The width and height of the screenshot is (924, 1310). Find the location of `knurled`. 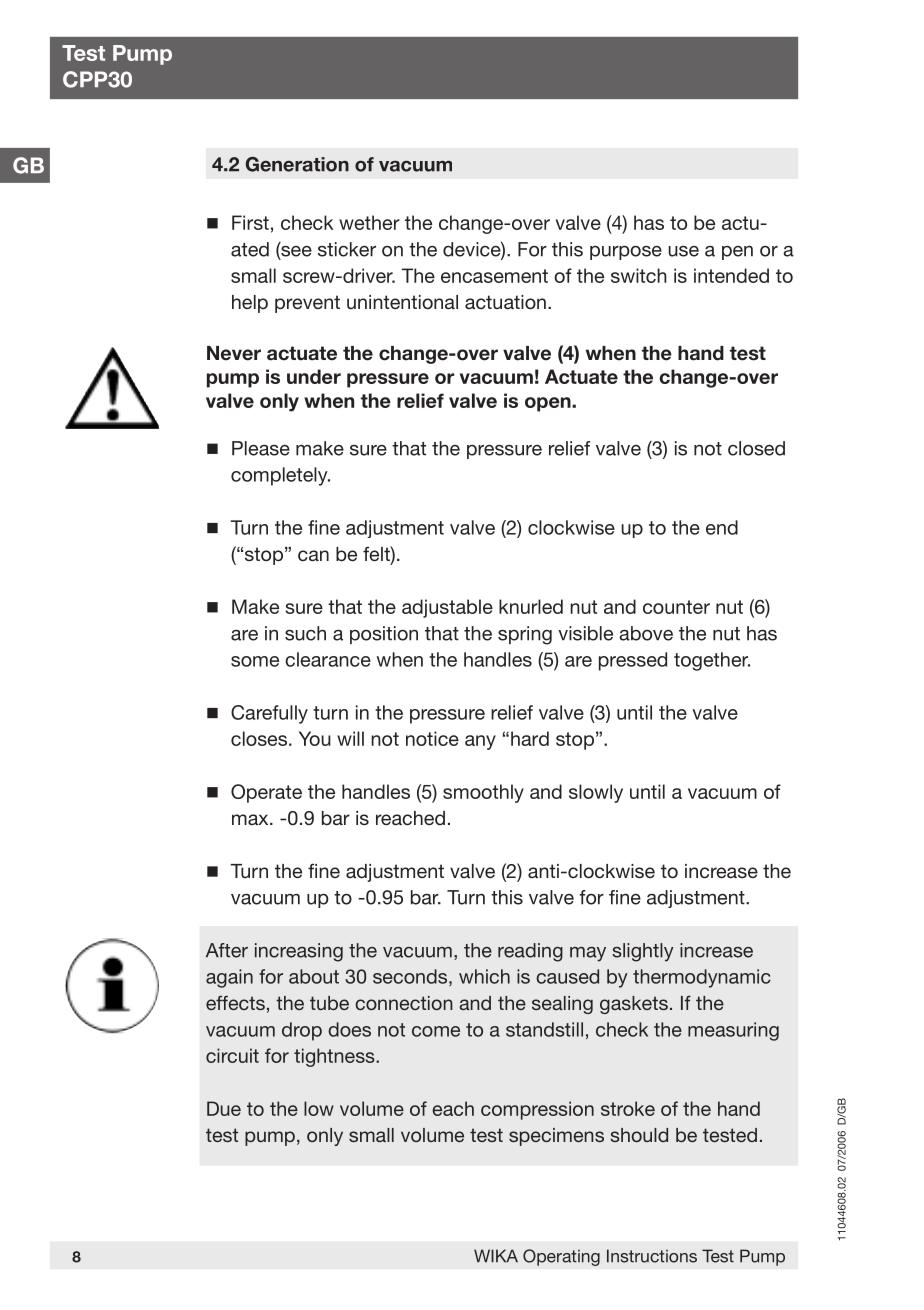

knurled is located at coordinates (531, 606).
